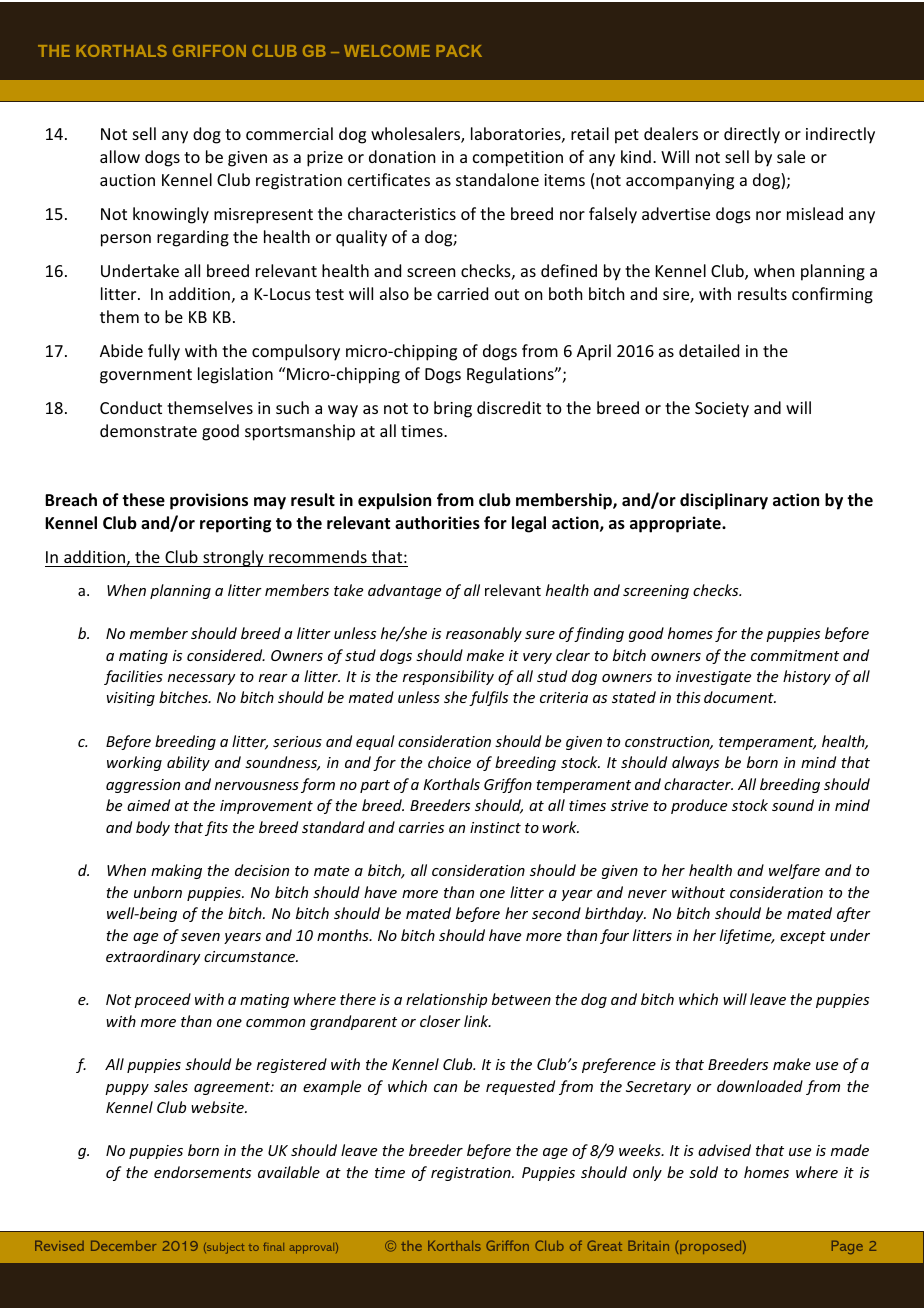 The height and width of the screenshot is (1308, 924). I want to click on PACK, so click(459, 51).
